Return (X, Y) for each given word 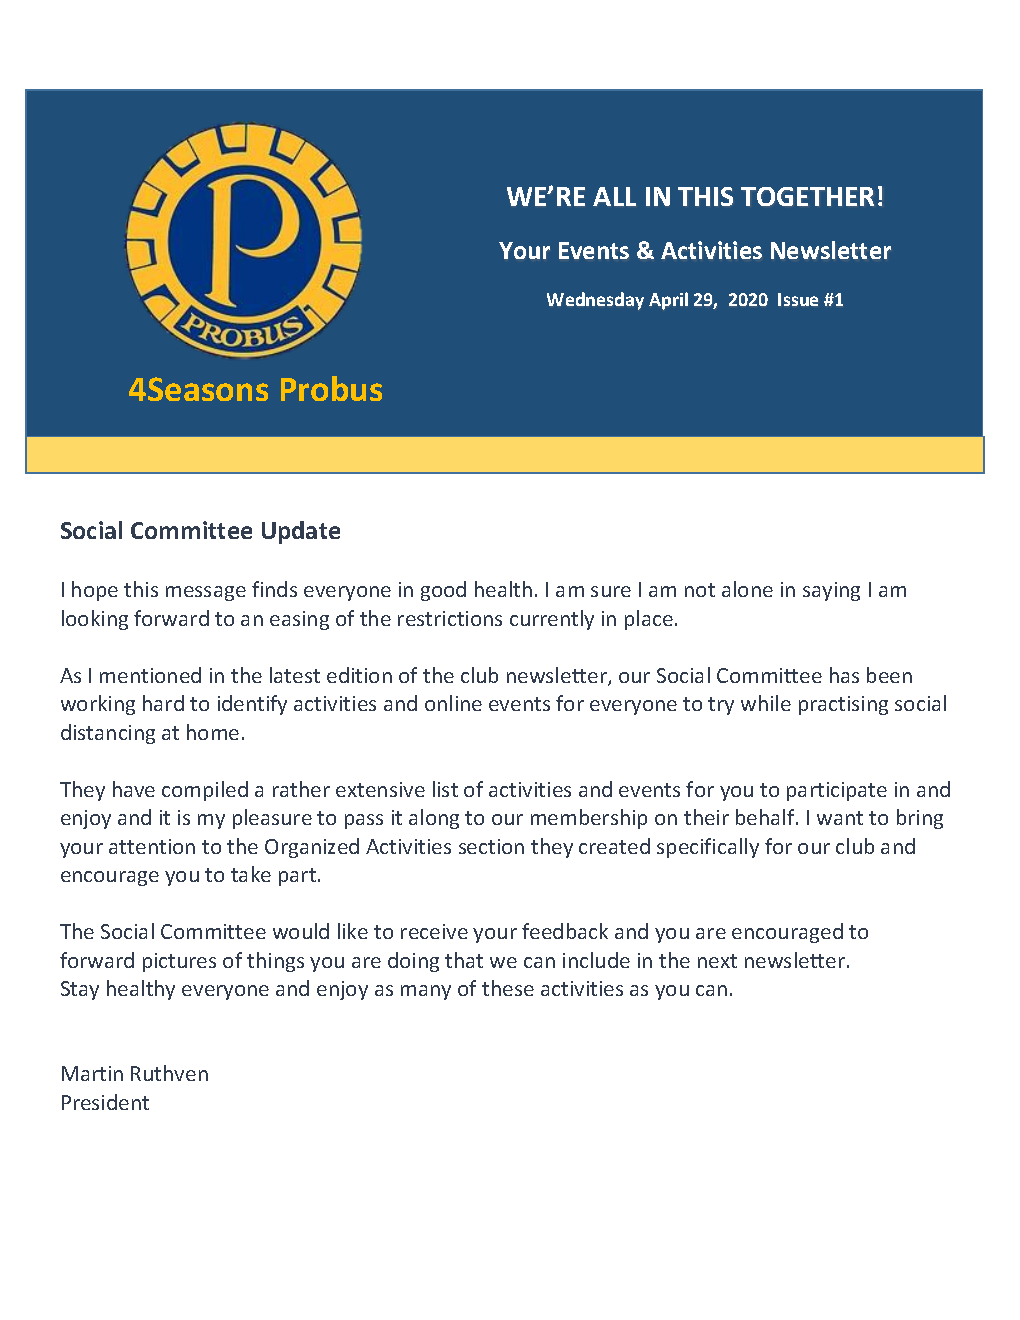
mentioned (150, 675)
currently (552, 620)
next (717, 961)
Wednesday (595, 301)
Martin (92, 1073)
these (508, 988)
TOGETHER (807, 196)
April (668, 301)
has (844, 675)
